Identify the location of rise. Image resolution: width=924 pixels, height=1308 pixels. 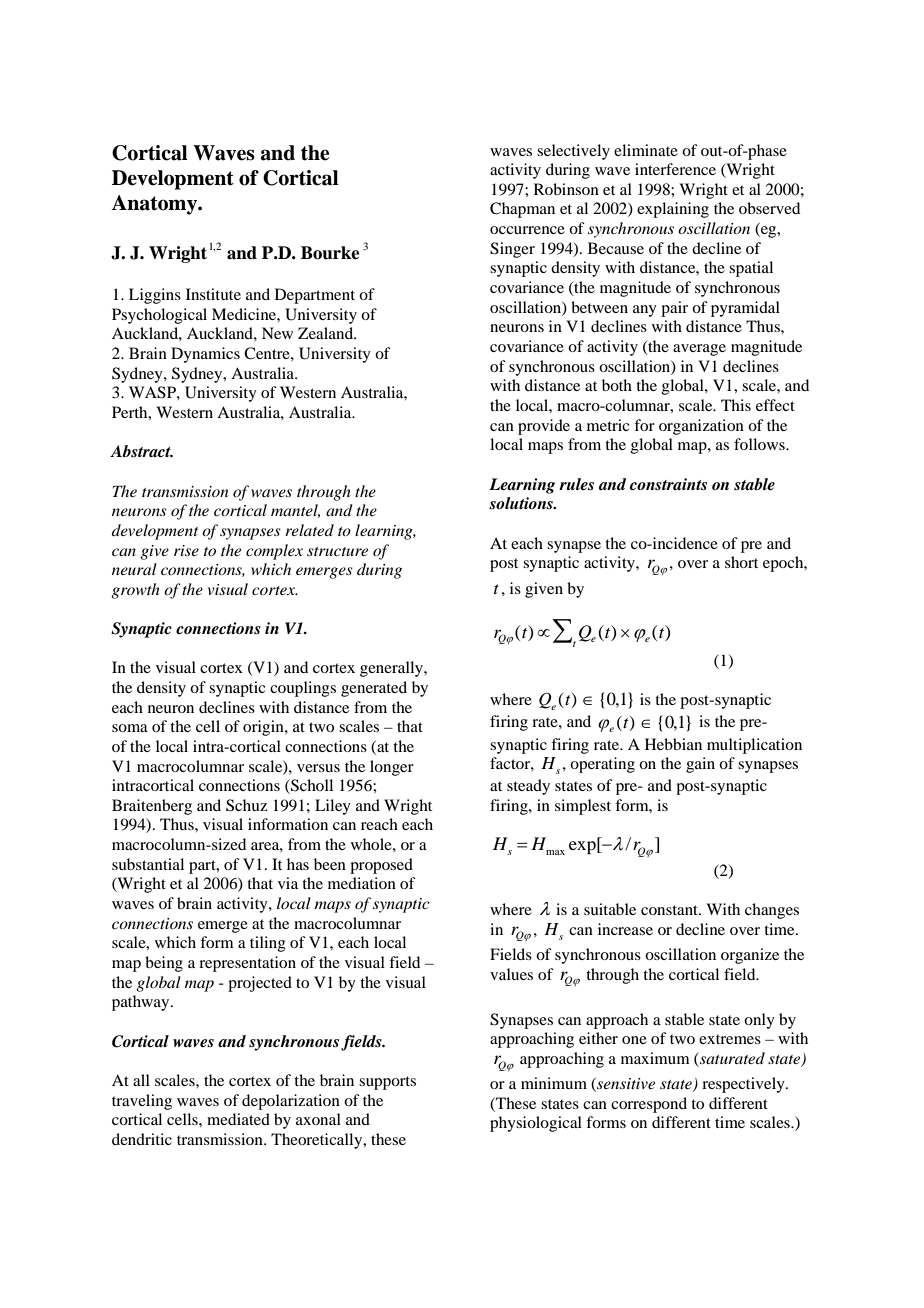
(186, 550).
